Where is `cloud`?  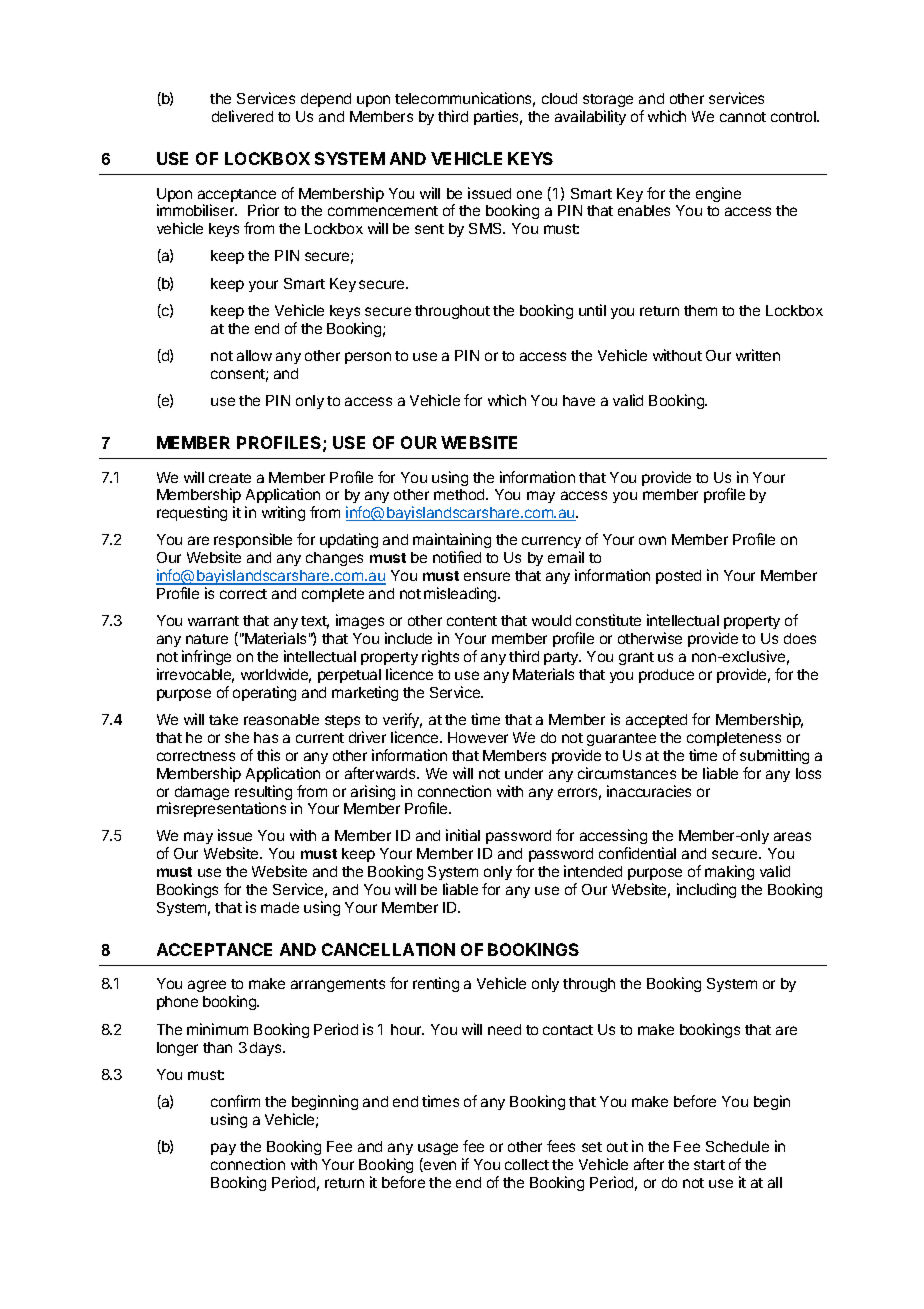
cloud is located at coordinates (559, 98).
